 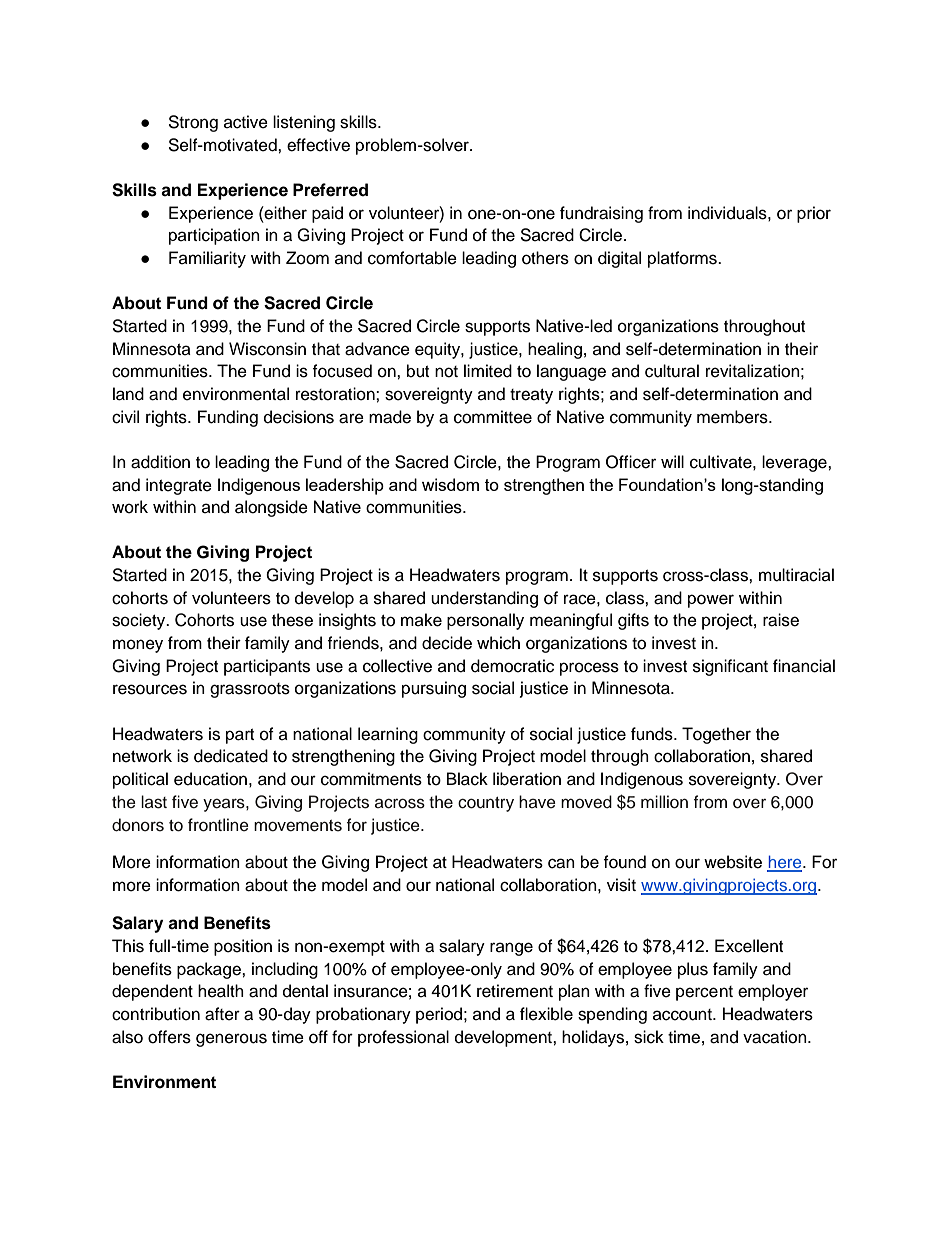 What do you see at coordinates (193, 123) in the page?
I see `Strong` at bounding box center [193, 123].
